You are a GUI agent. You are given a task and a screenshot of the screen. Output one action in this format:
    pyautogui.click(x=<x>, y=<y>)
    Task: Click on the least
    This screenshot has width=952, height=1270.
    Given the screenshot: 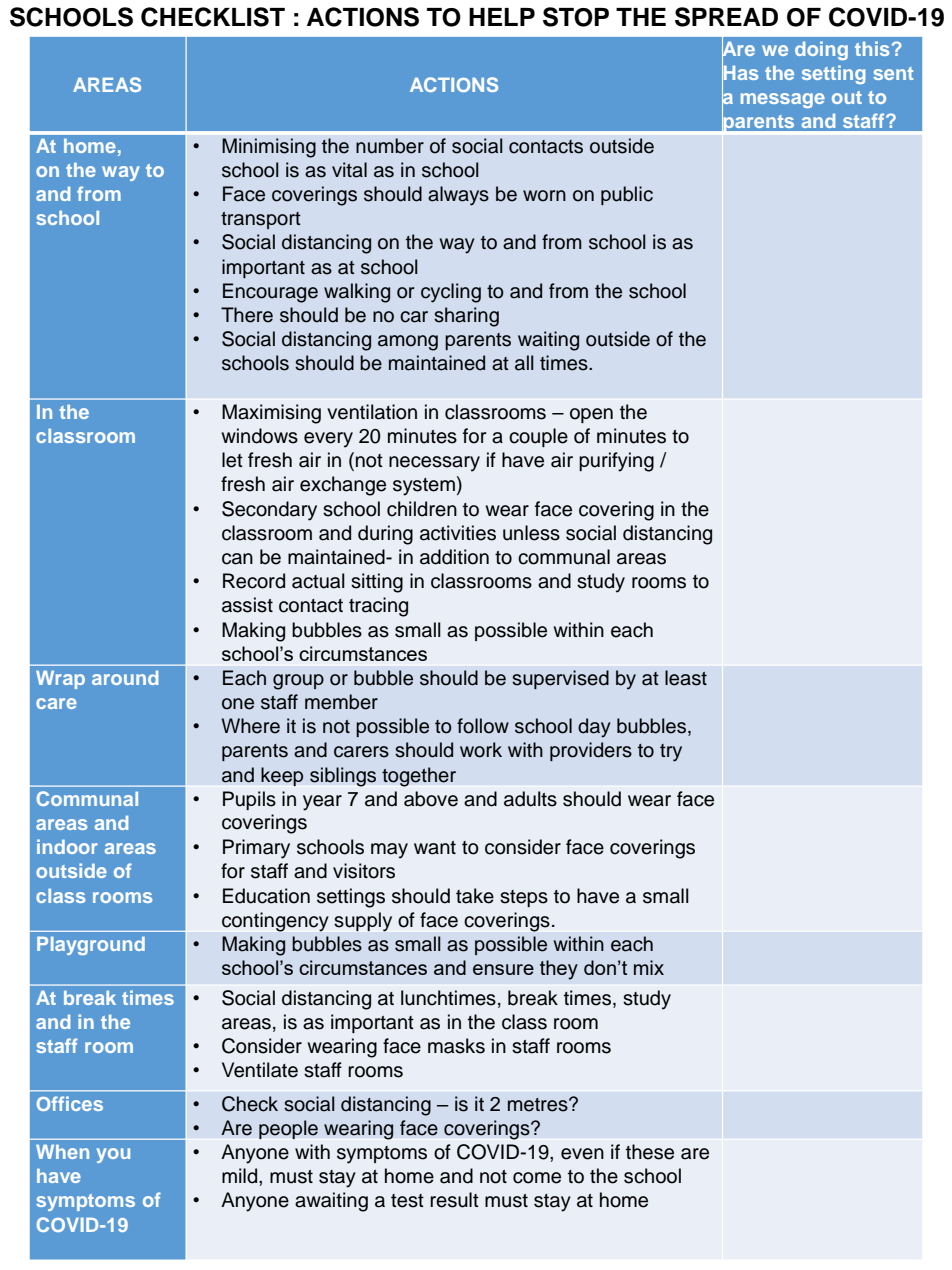 What is the action you would take?
    pyautogui.click(x=686, y=678)
